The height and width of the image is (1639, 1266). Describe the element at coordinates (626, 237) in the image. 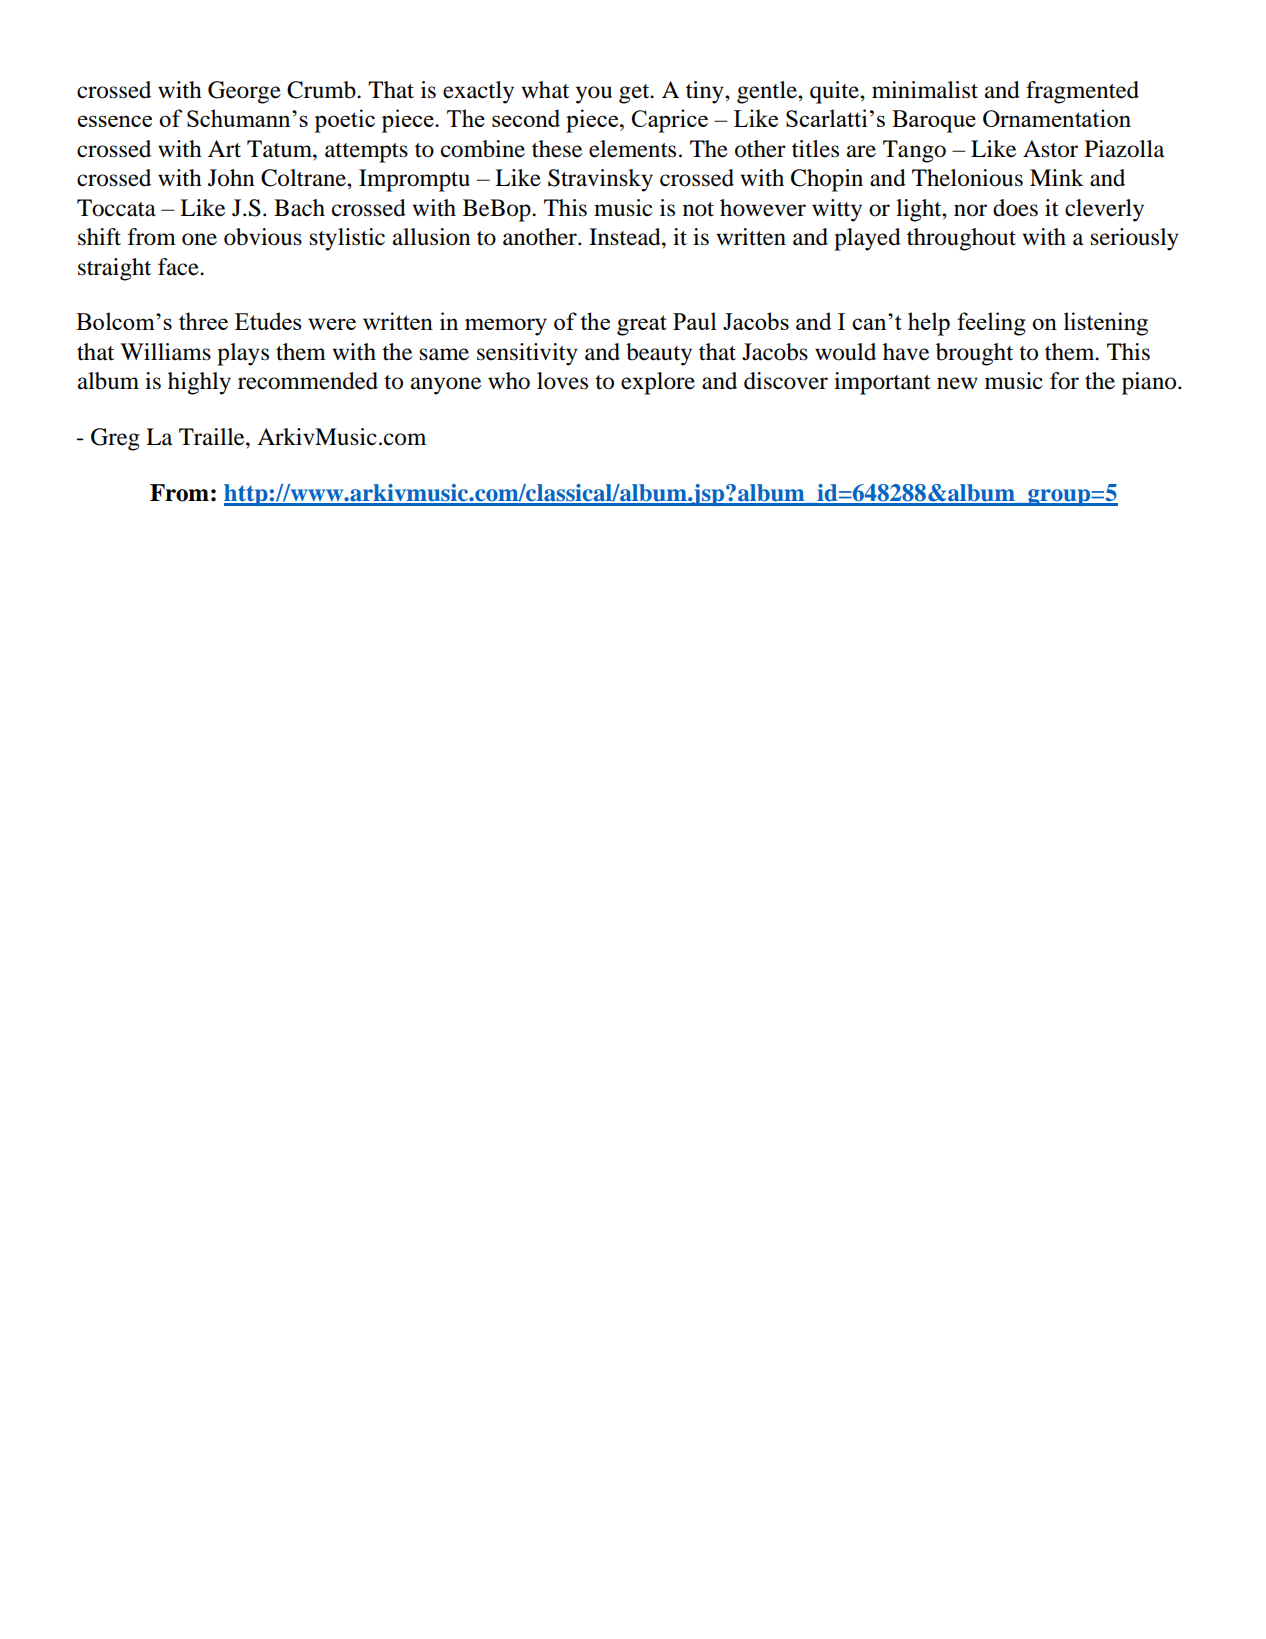

I see `Instead` at that location.
